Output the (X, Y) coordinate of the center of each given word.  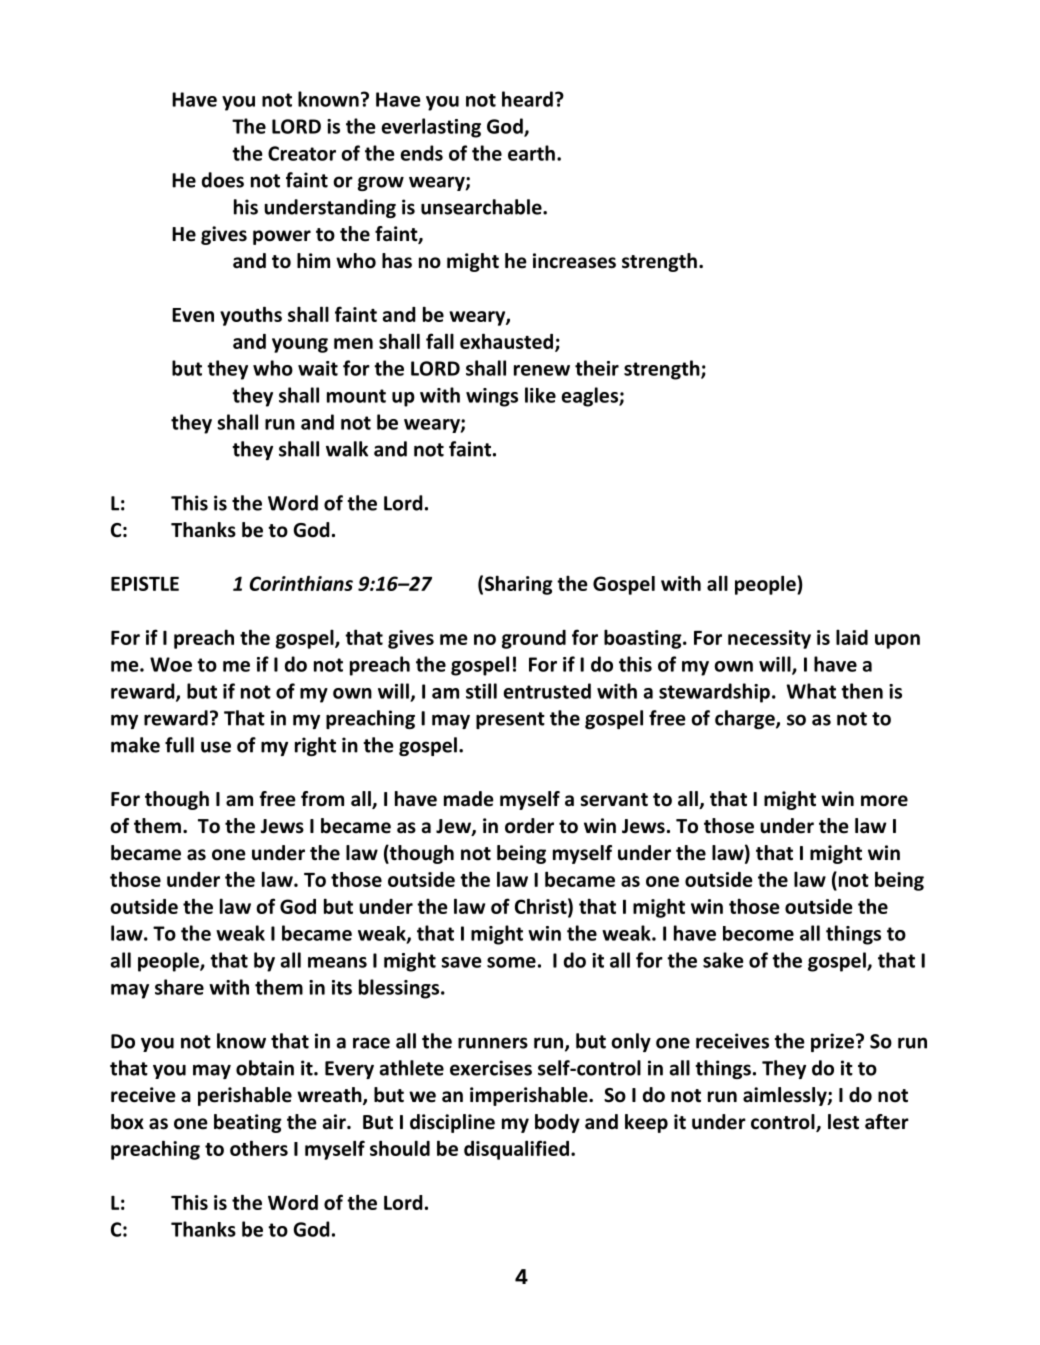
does (223, 180)
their (597, 368)
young (300, 345)
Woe (171, 664)
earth (531, 153)
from (322, 799)
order (529, 826)
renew (542, 370)
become (758, 933)
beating (248, 1123)
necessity (769, 639)
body (557, 1123)
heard (527, 99)
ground (534, 639)
